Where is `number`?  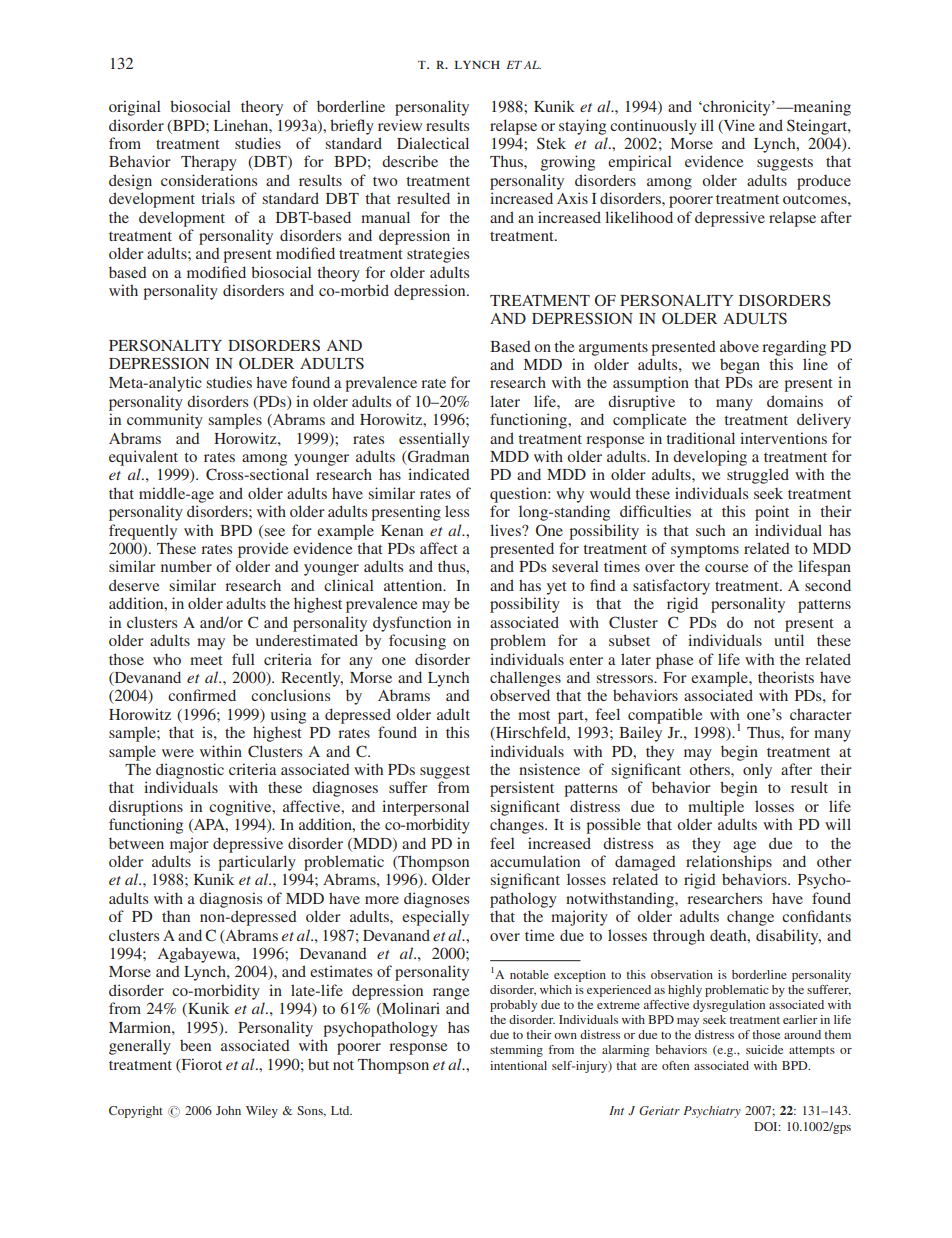
number is located at coordinates (186, 566).
